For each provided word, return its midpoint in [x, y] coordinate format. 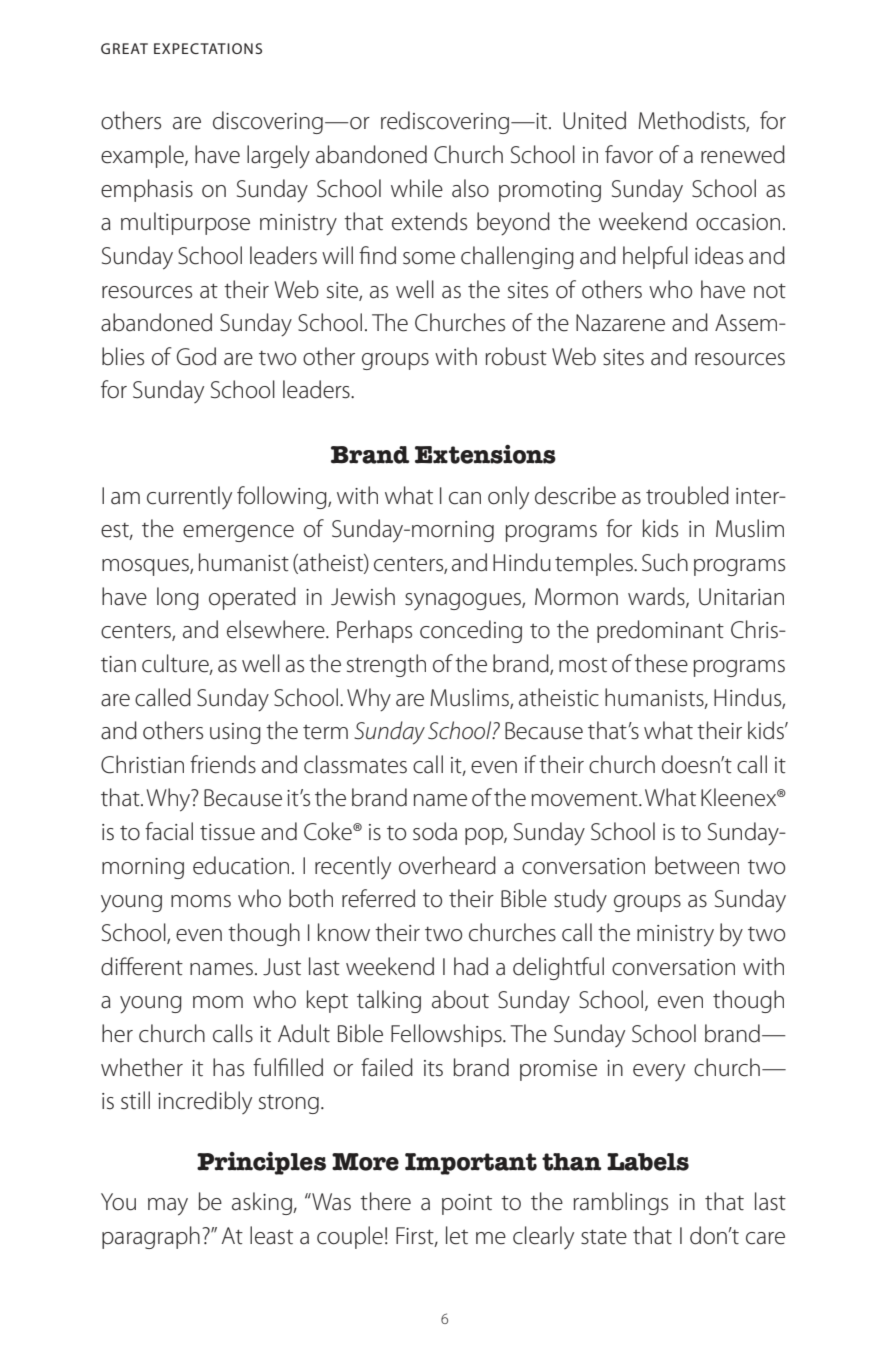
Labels [648, 1162]
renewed [743, 154]
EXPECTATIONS [208, 48]
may [168, 1207]
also [470, 188]
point [467, 1204]
